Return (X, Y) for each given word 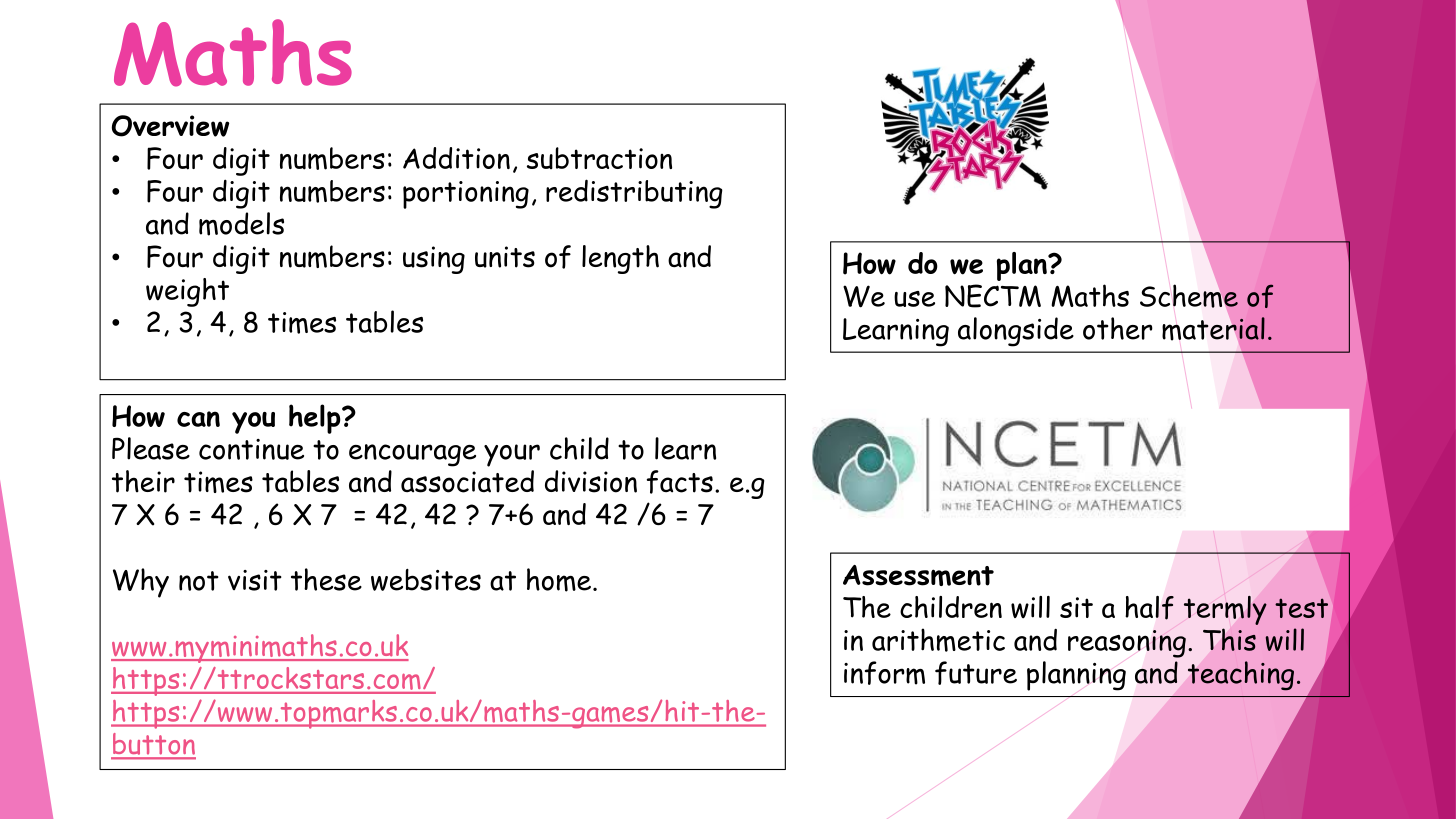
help (316, 419)
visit (255, 580)
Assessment (918, 575)
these (326, 579)
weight (187, 292)
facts (680, 482)
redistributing (634, 194)
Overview (170, 126)
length (620, 259)
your (512, 455)
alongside (1016, 332)
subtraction (599, 158)
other (1118, 328)
